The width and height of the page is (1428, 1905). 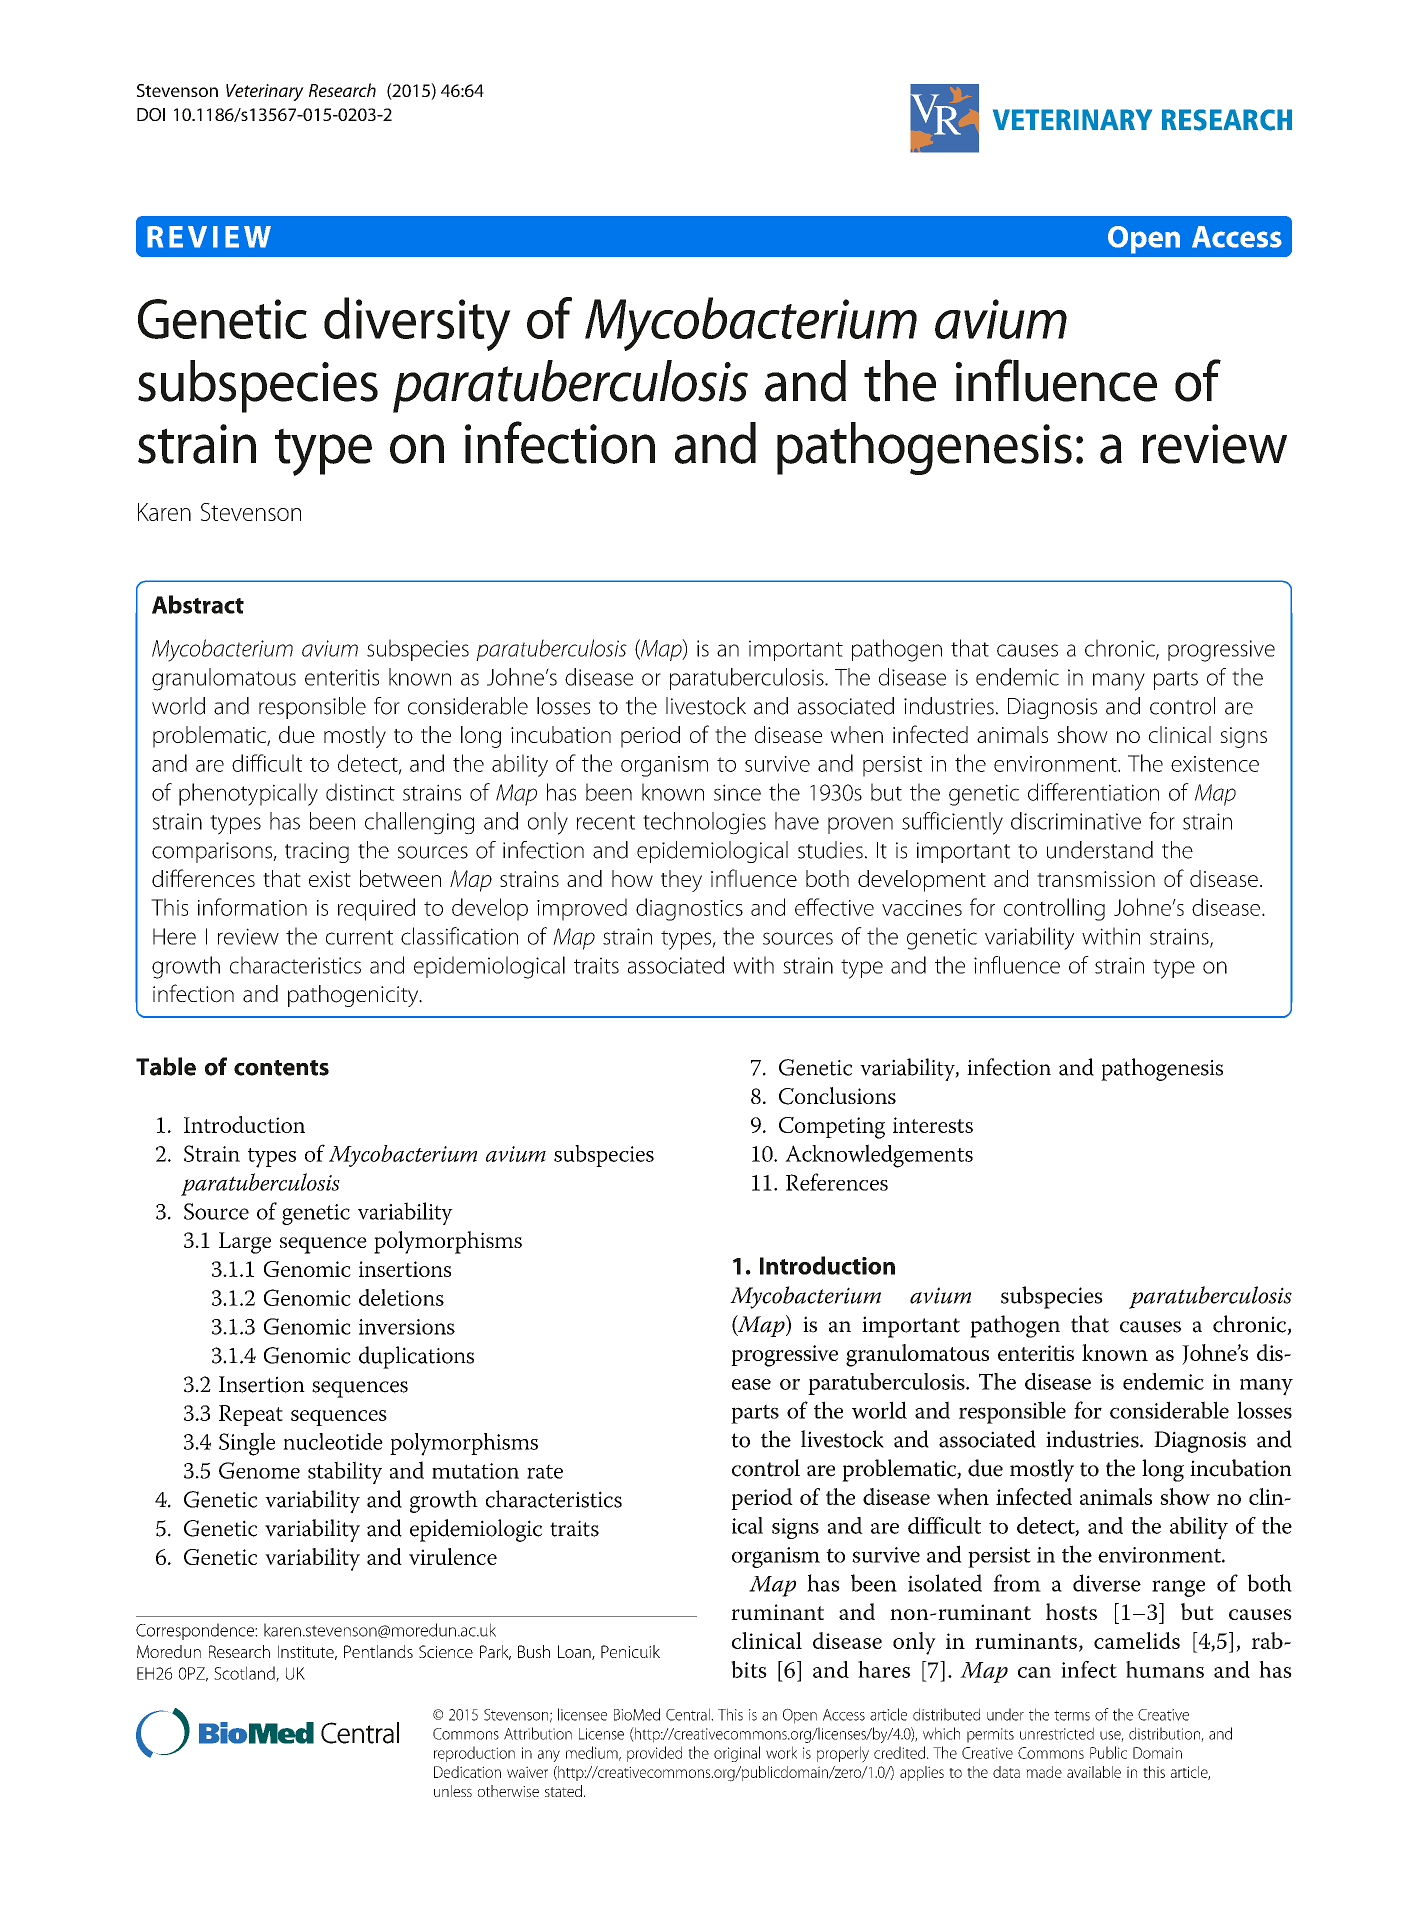 I want to click on differentiation, so click(x=1093, y=792).
